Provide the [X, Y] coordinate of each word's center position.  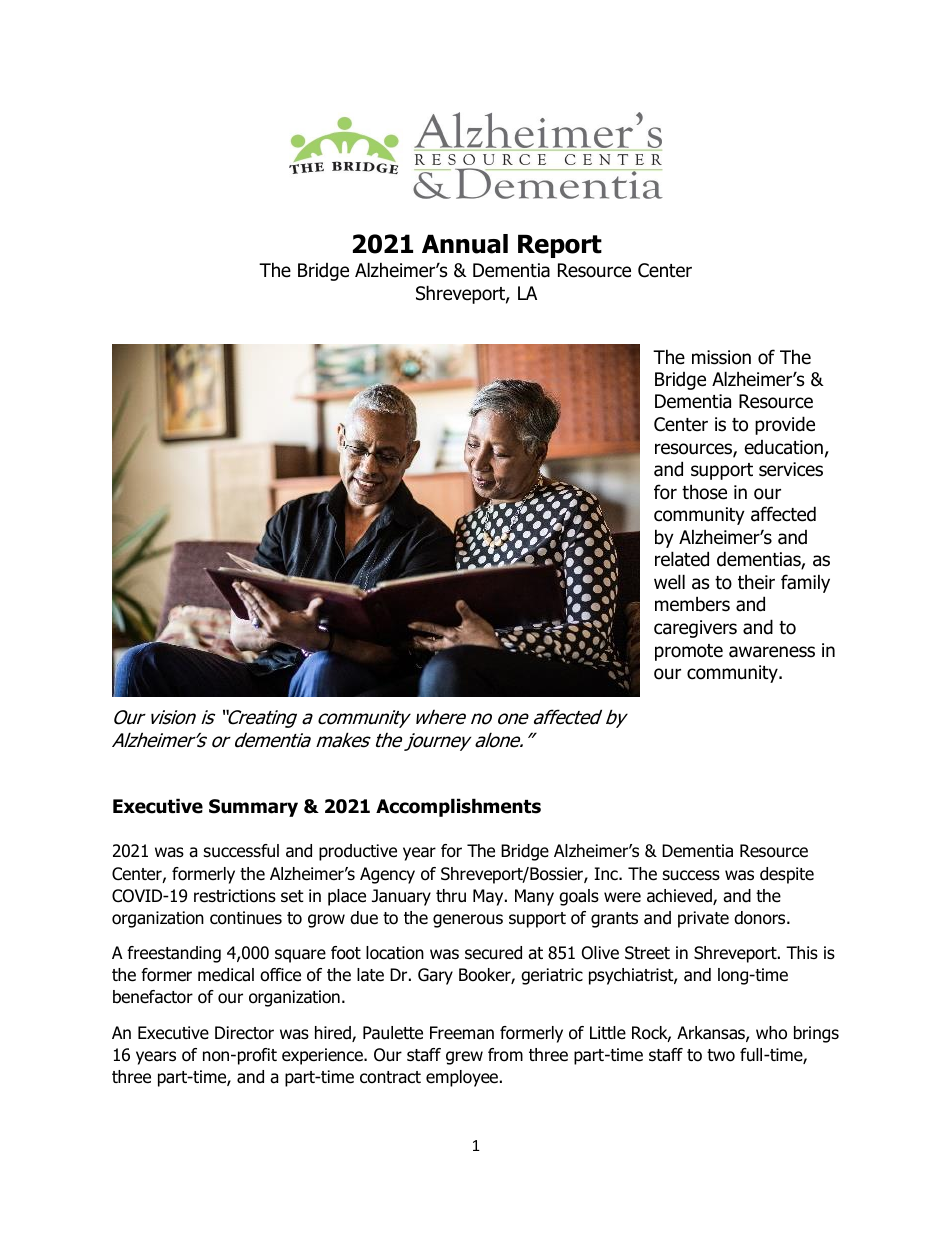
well [669, 582]
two [721, 1055]
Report [560, 246]
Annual [465, 244]
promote [689, 652]
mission [721, 357]
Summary [253, 808]
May [489, 897]
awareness [772, 652]
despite [787, 875]
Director [244, 1033]
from [505, 1055]
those [704, 492]
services [791, 469]
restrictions [235, 896]
